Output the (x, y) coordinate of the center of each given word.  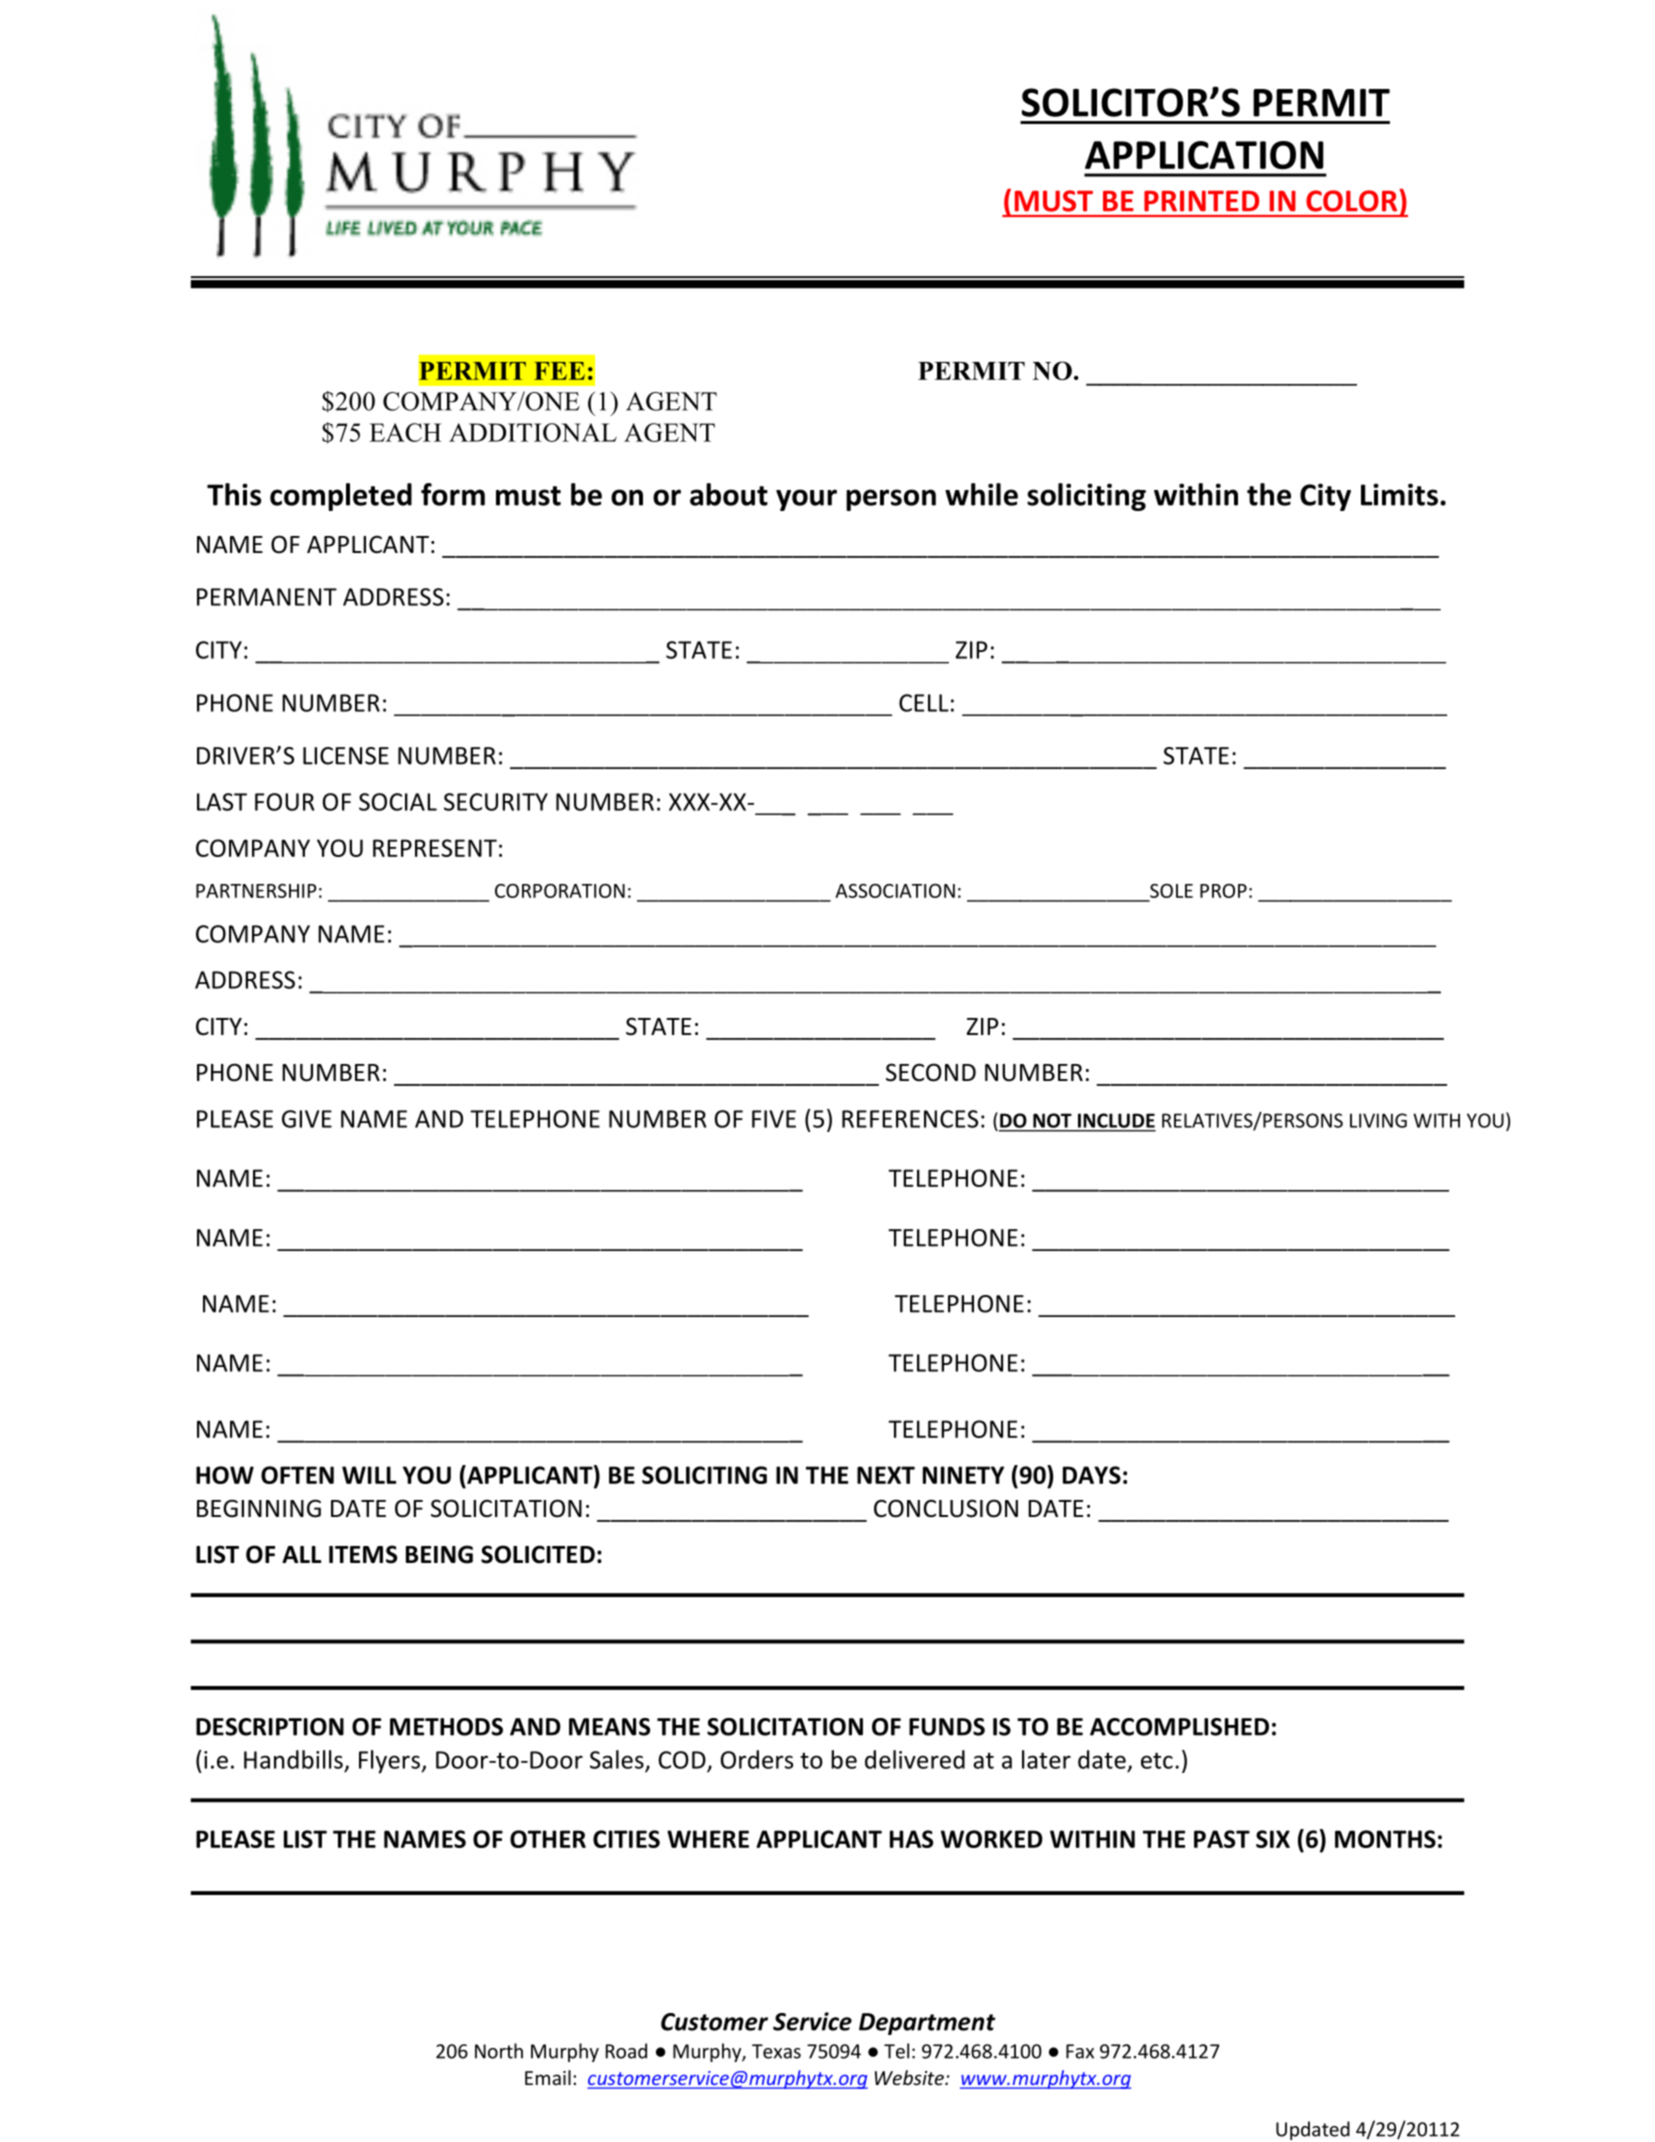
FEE (559, 371)
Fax (1080, 2051)
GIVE (307, 1119)
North (499, 2051)
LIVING (1378, 1120)
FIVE (774, 1119)
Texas (776, 2051)
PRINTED (1201, 201)
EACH (405, 432)
